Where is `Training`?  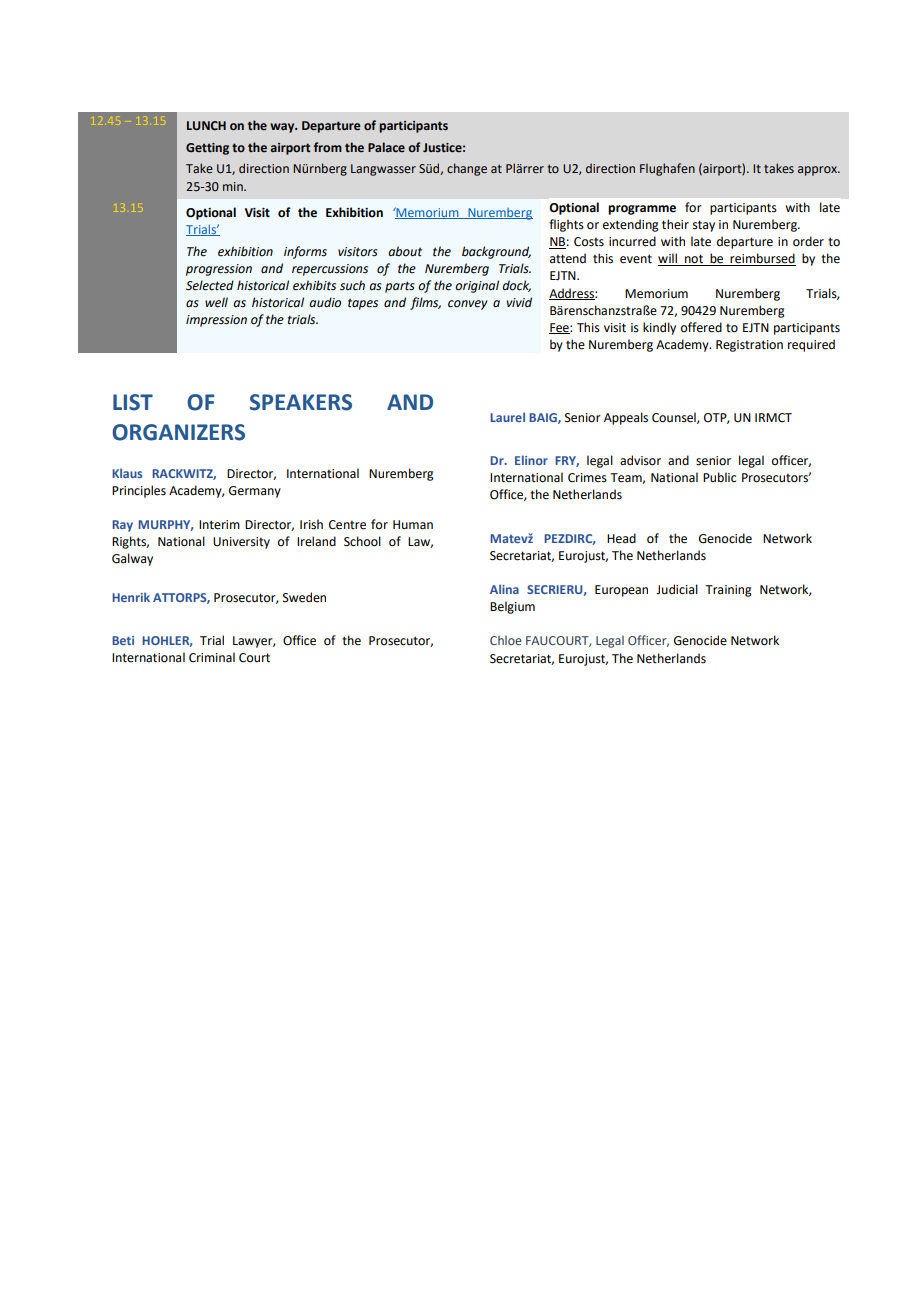
Training is located at coordinates (728, 591).
